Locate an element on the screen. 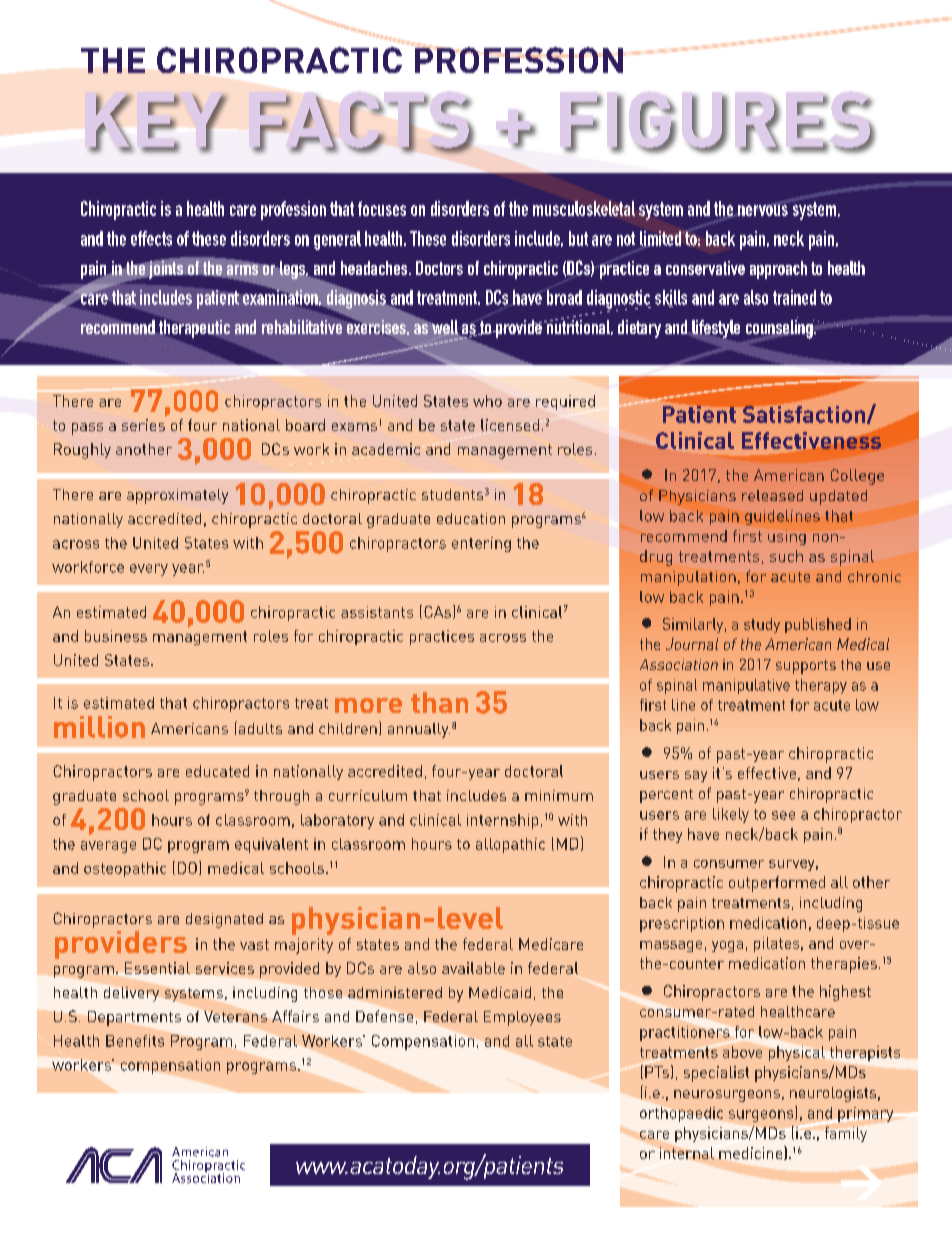 The image size is (952, 1233). study is located at coordinates (762, 625).
